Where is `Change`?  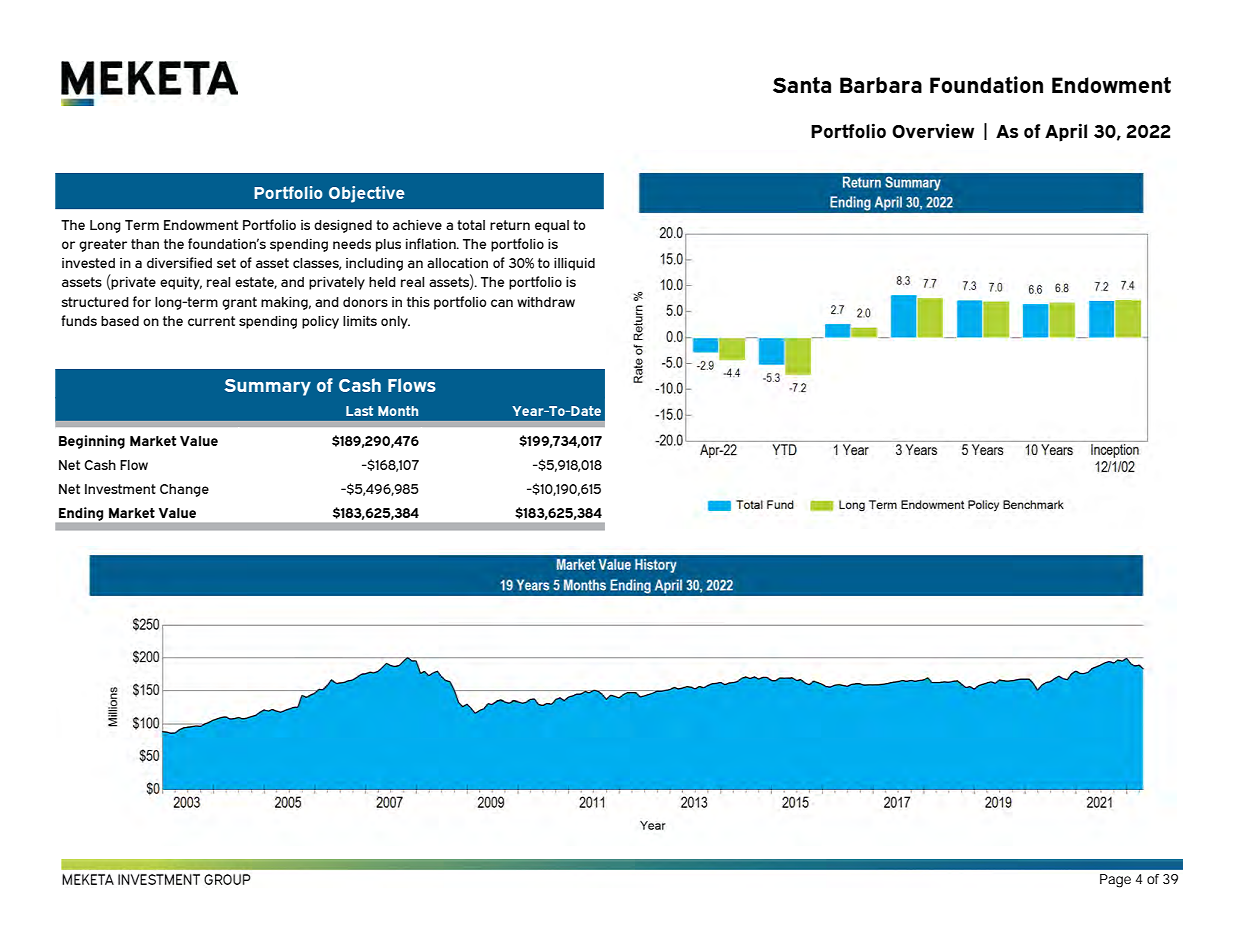 Change is located at coordinates (184, 490).
